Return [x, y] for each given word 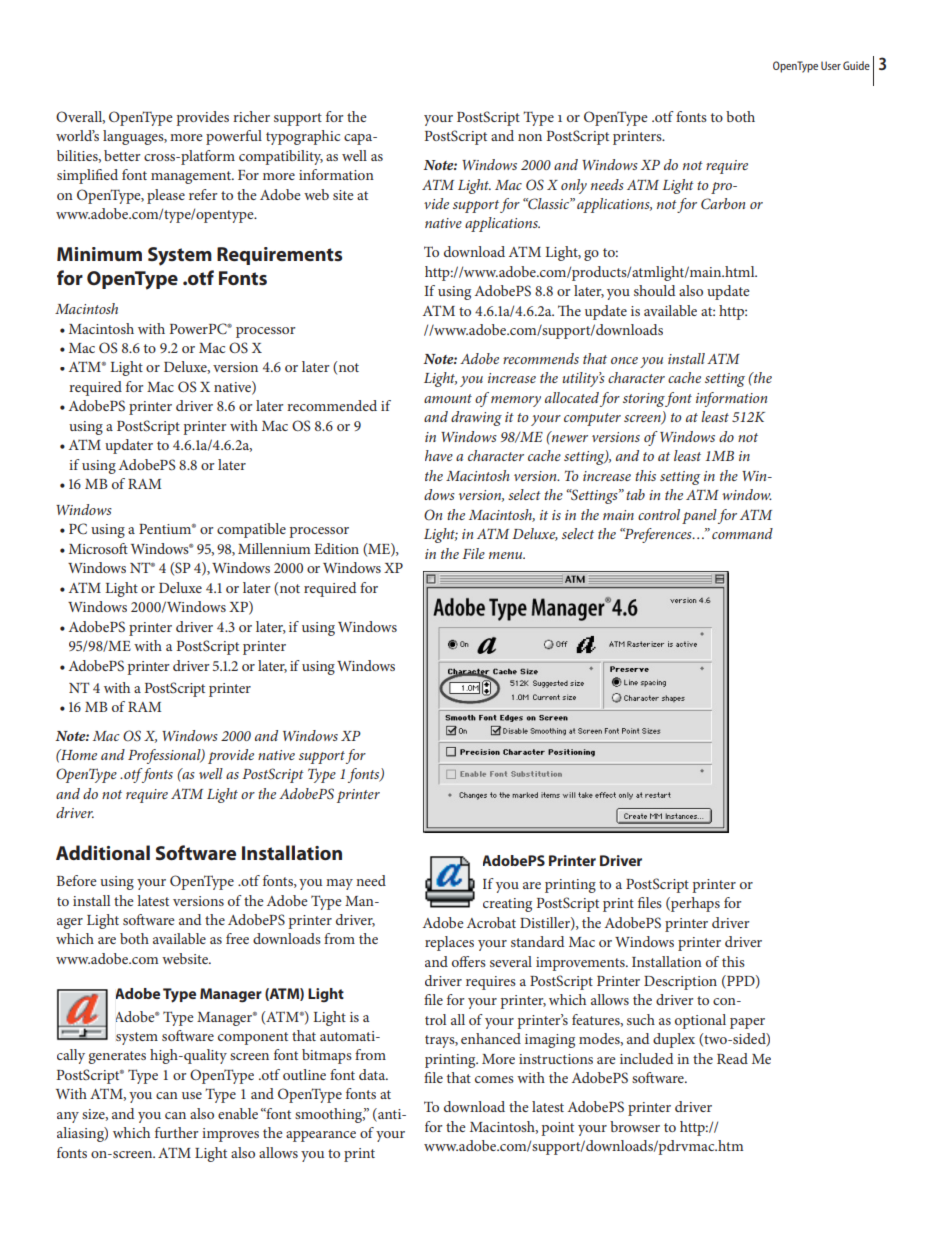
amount [448, 398]
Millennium [274, 548]
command [742, 533]
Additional [103, 852]
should [654, 290]
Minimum [99, 254]
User [831, 65]
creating [507, 905]
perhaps [694, 904]
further [177, 1132]
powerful [234, 137]
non [530, 137]
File [473, 553]
